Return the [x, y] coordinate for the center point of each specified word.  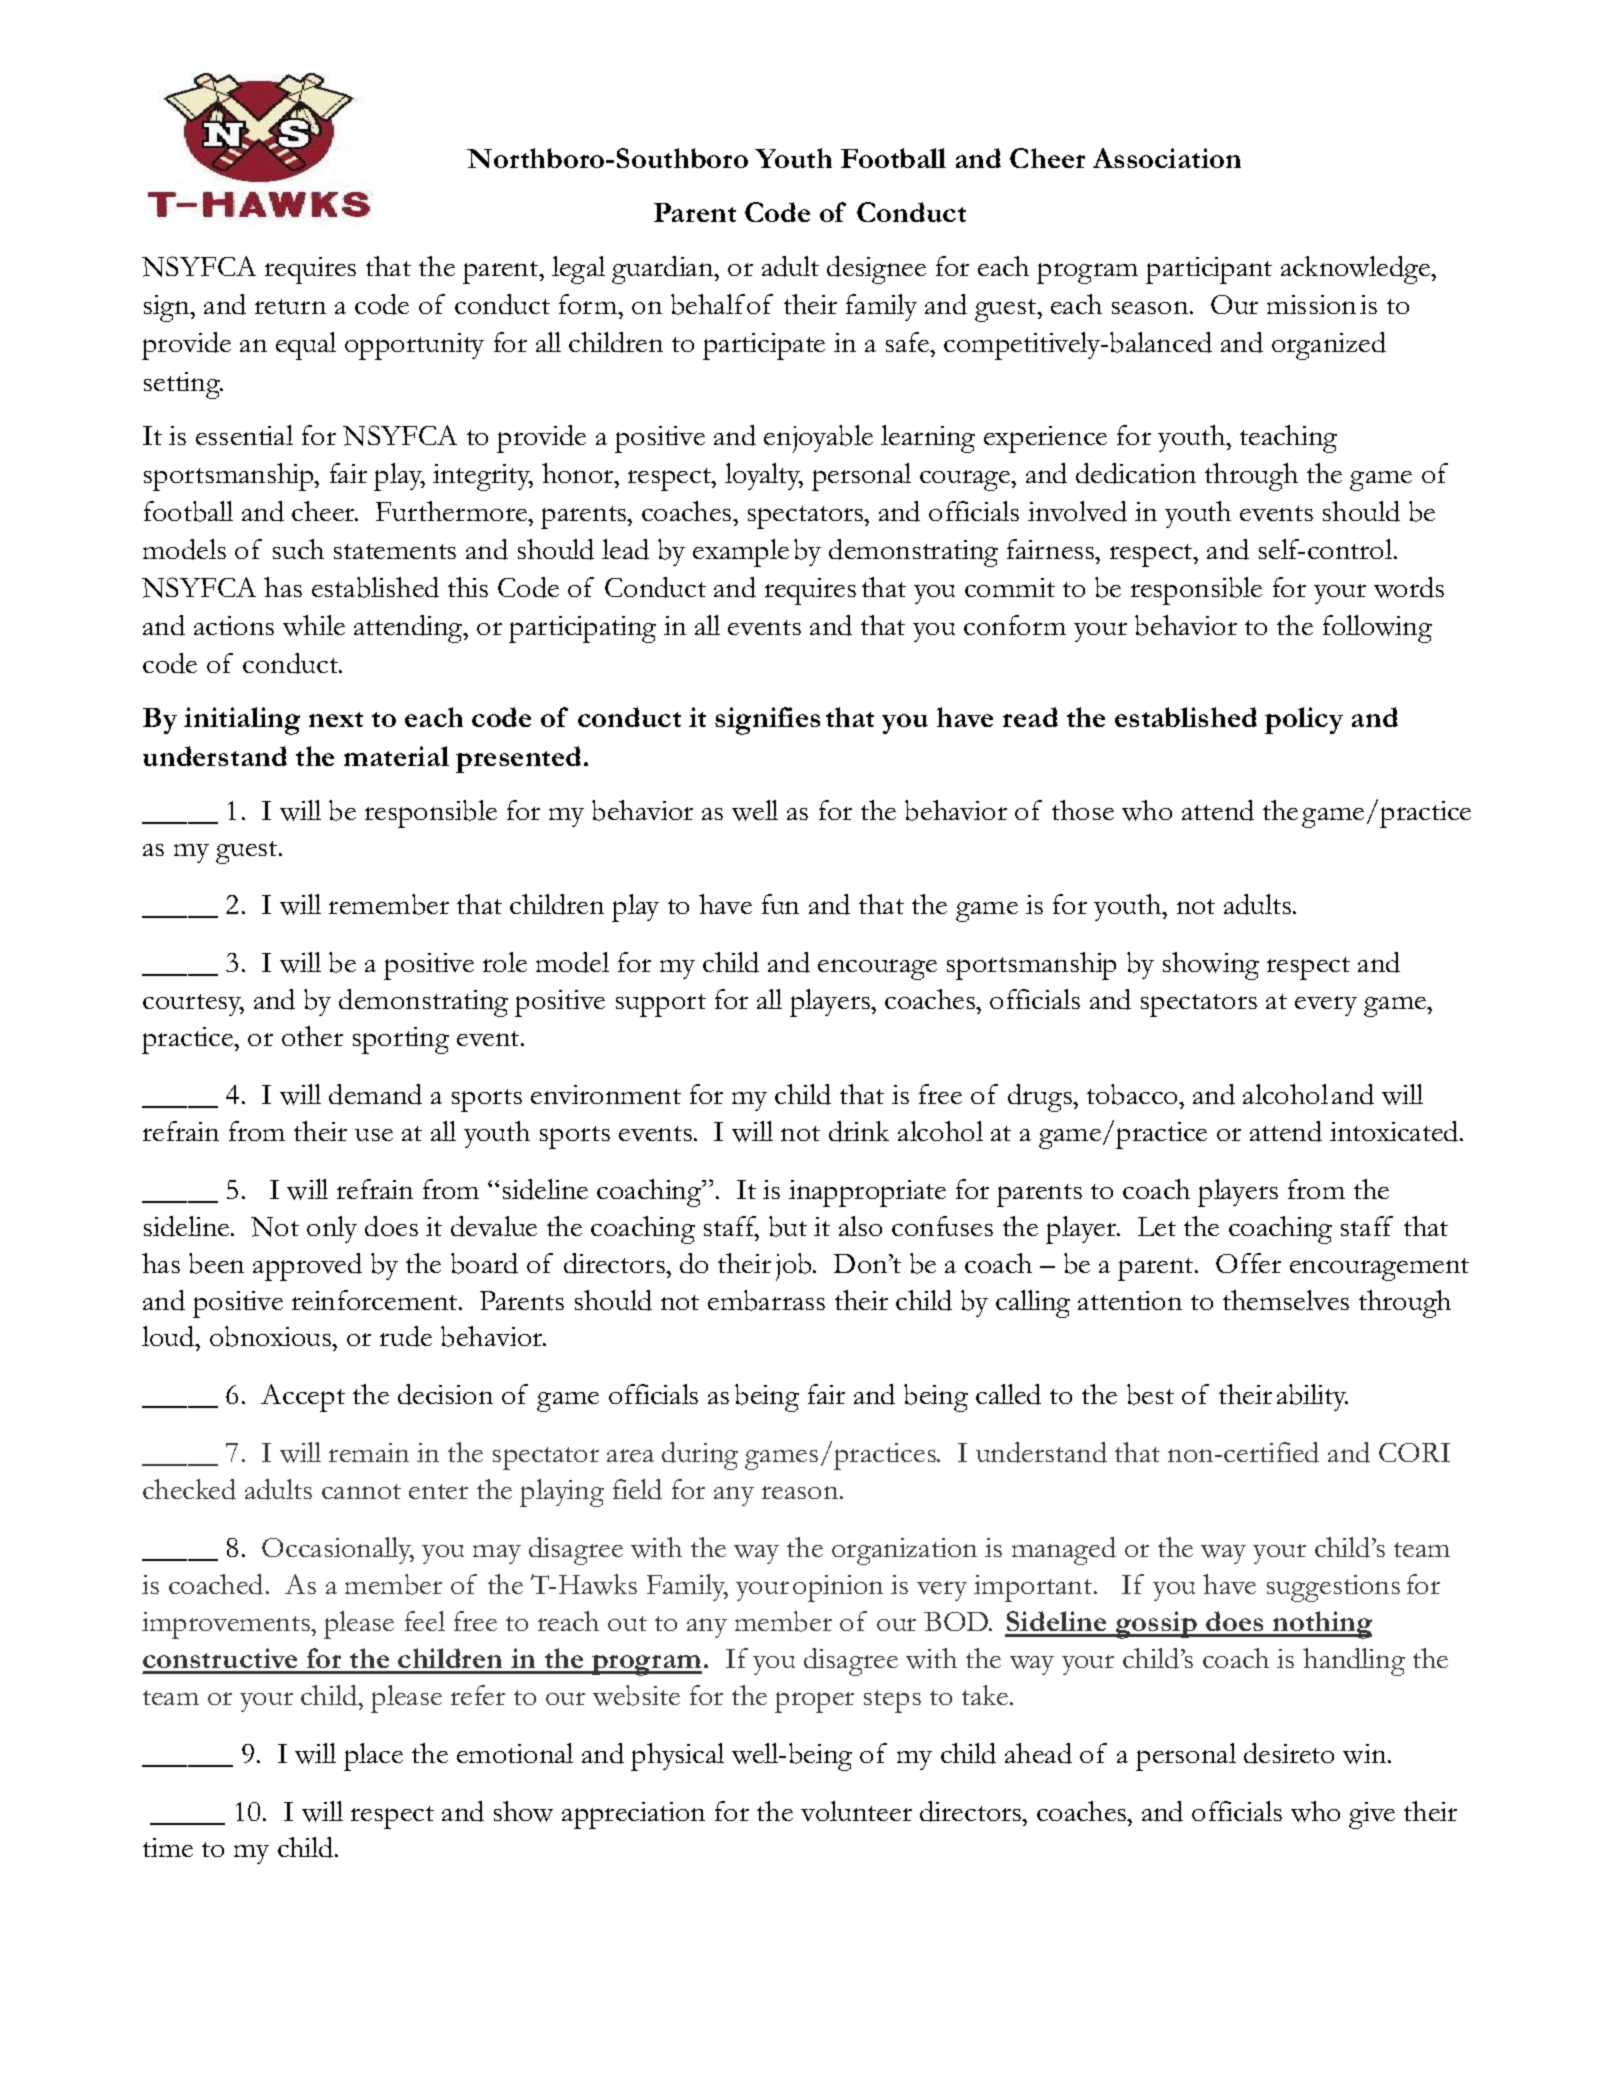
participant [1209, 270]
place [373, 1757]
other [312, 1036]
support [661, 1005]
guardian [664, 270]
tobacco [1134, 1094]
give [1372, 1815]
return [290, 306]
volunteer [856, 1811]
